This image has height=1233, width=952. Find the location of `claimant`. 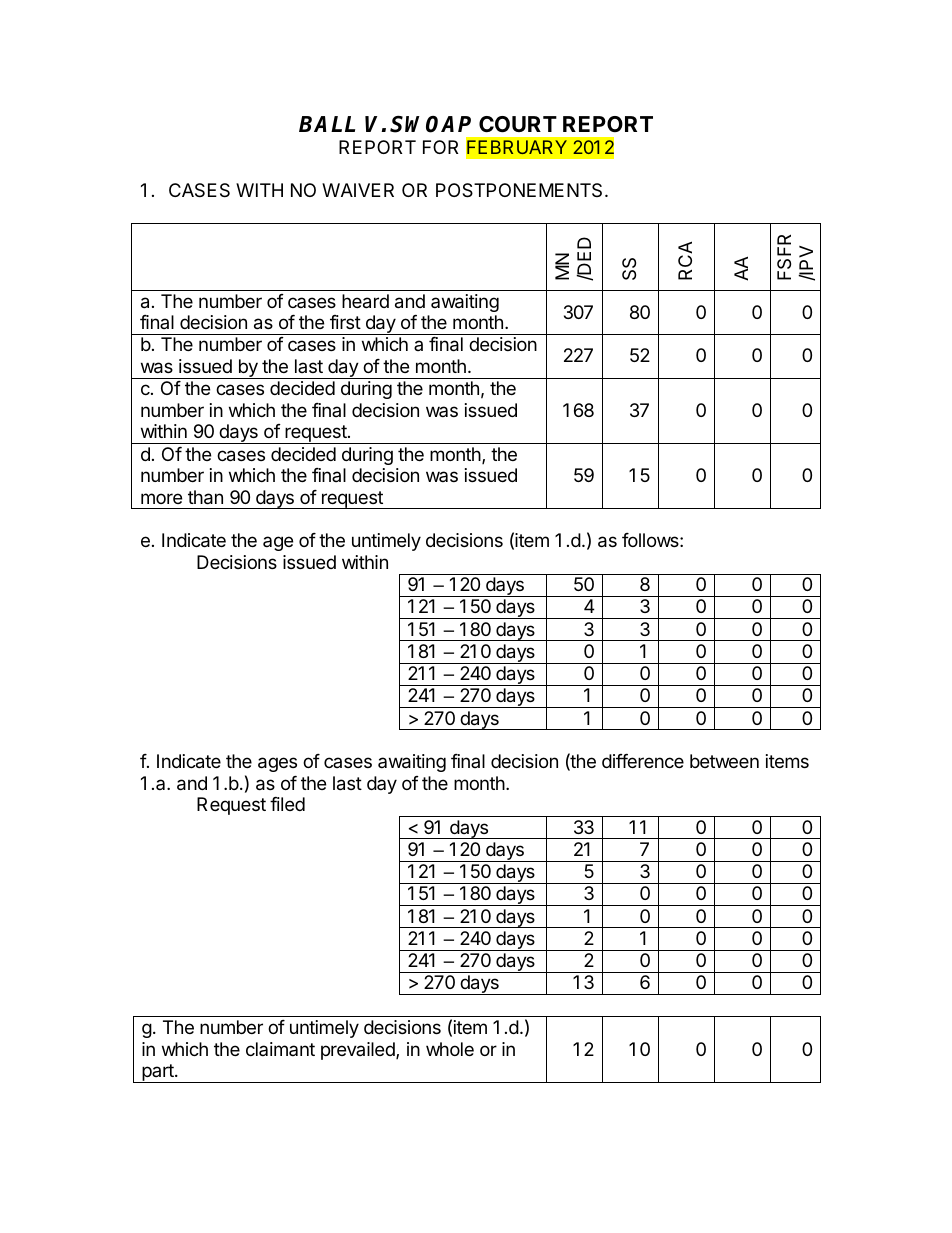

claimant is located at coordinates (280, 1049).
